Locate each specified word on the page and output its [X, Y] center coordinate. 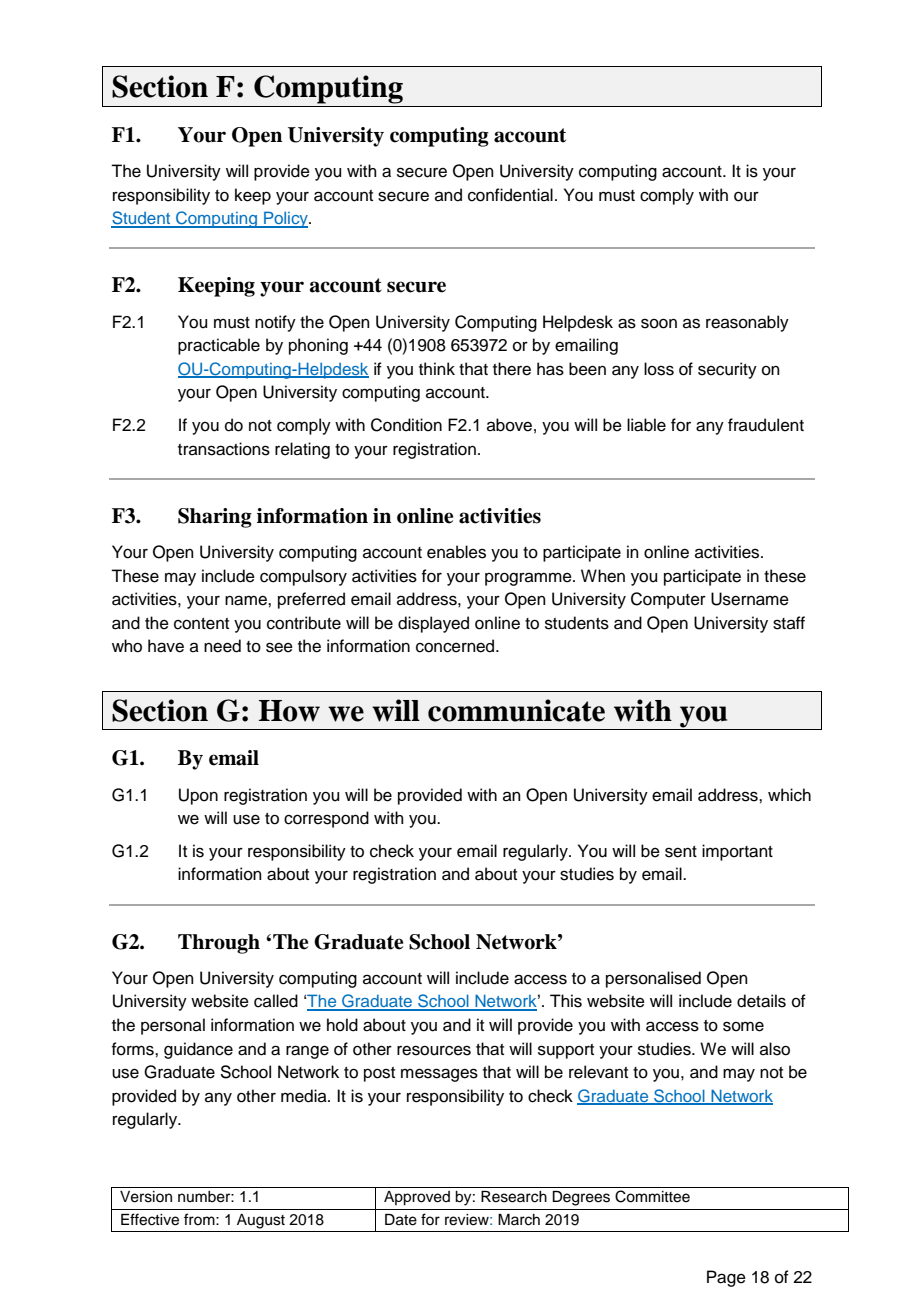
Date [401, 1220]
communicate [516, 710]
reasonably [747, 323]
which [789, 795]
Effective [150, 1219]
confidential [510, 195]
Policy [286, 219]
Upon [198, 796]
